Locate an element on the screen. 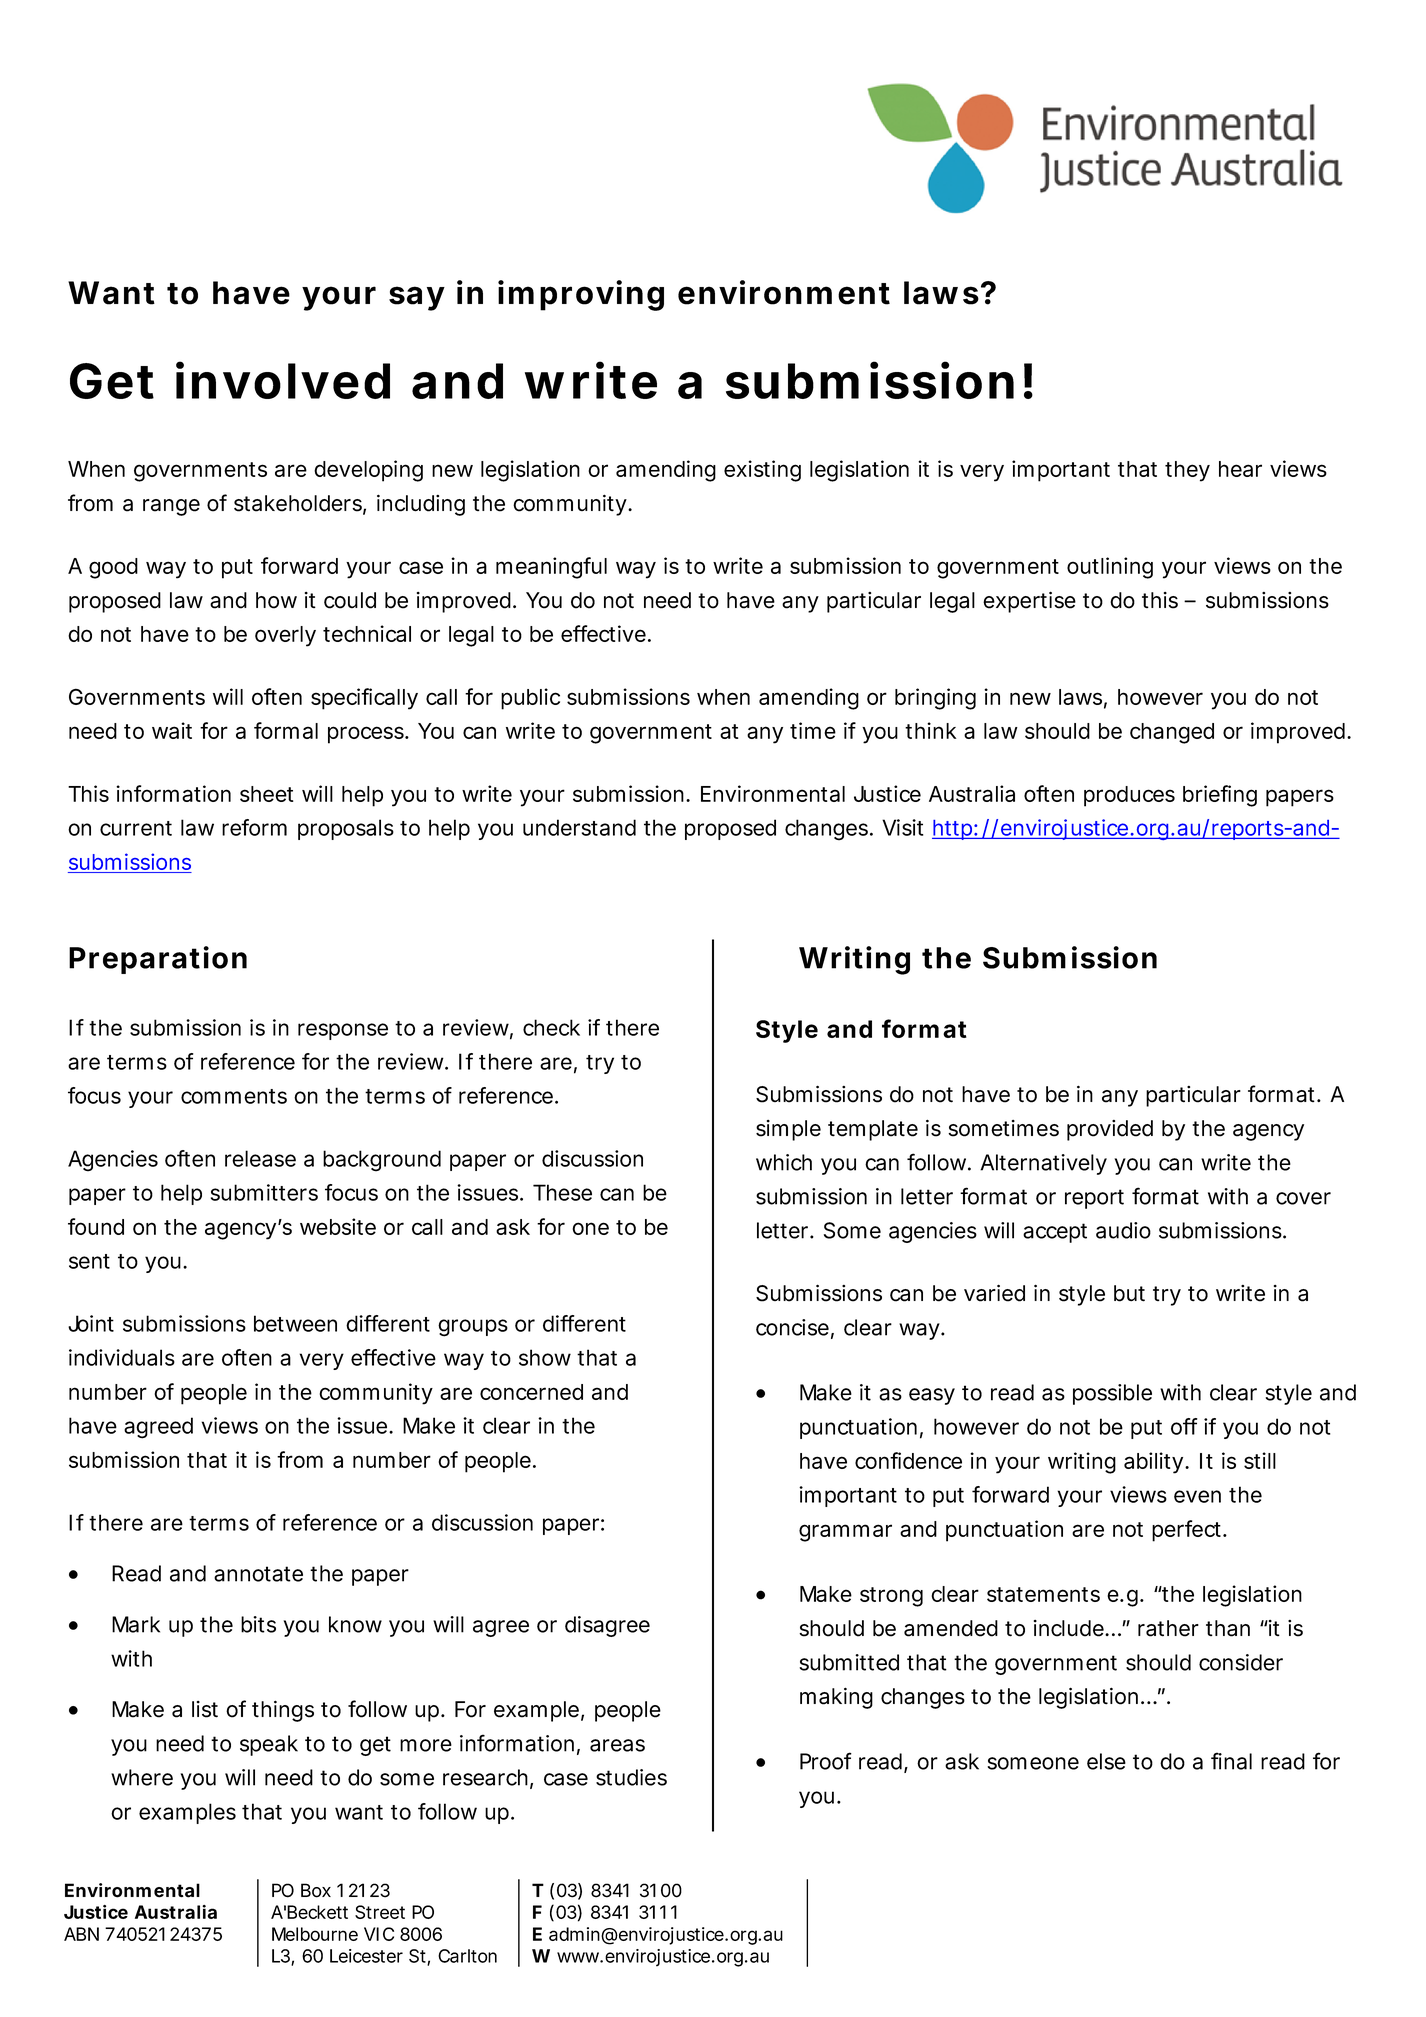 Image resolution: width=1426 pixels, height=2017 pixels. concise is located at coordinates (792, 1327).
